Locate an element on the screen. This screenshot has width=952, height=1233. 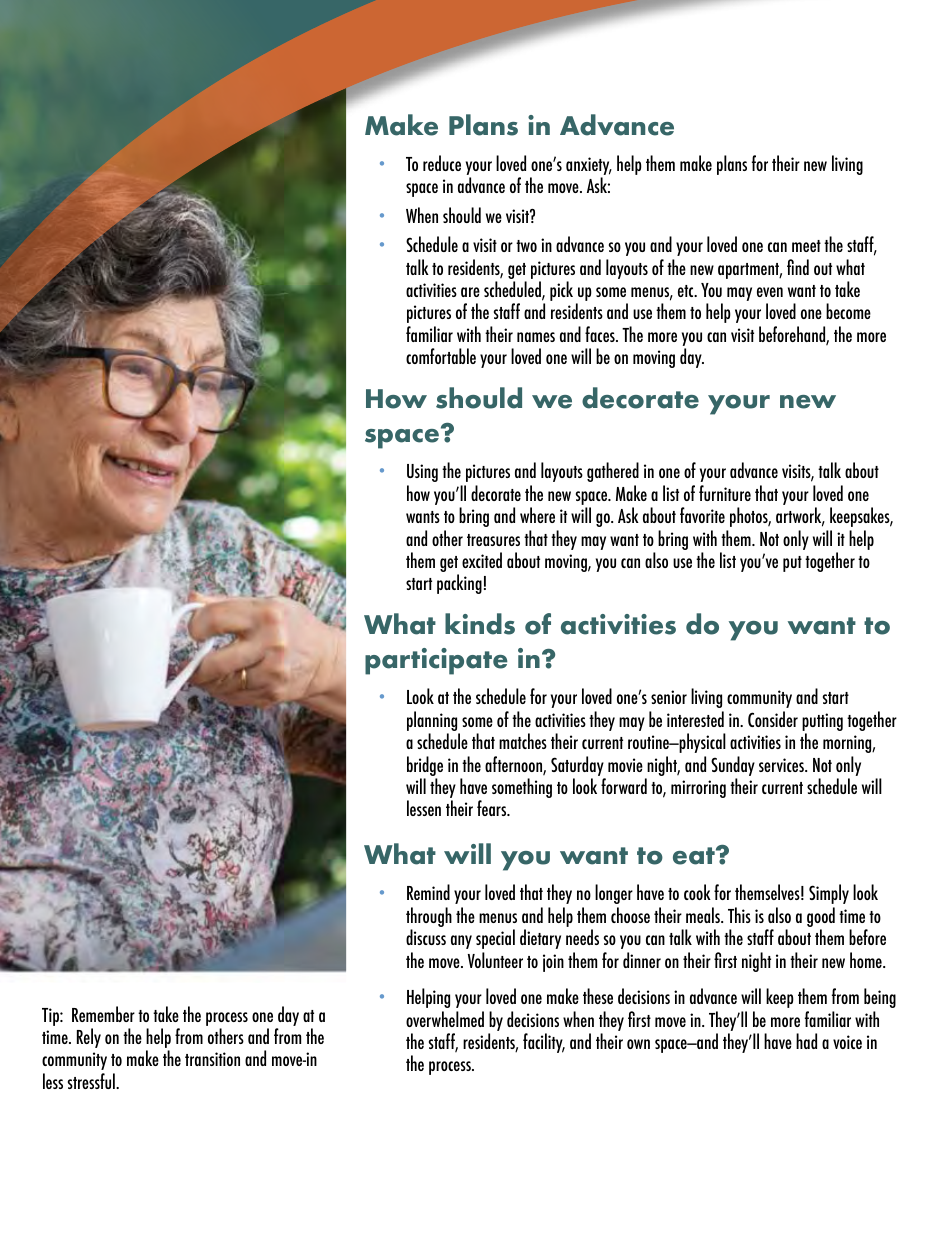
kinds is located at coordinates (480, 624).
